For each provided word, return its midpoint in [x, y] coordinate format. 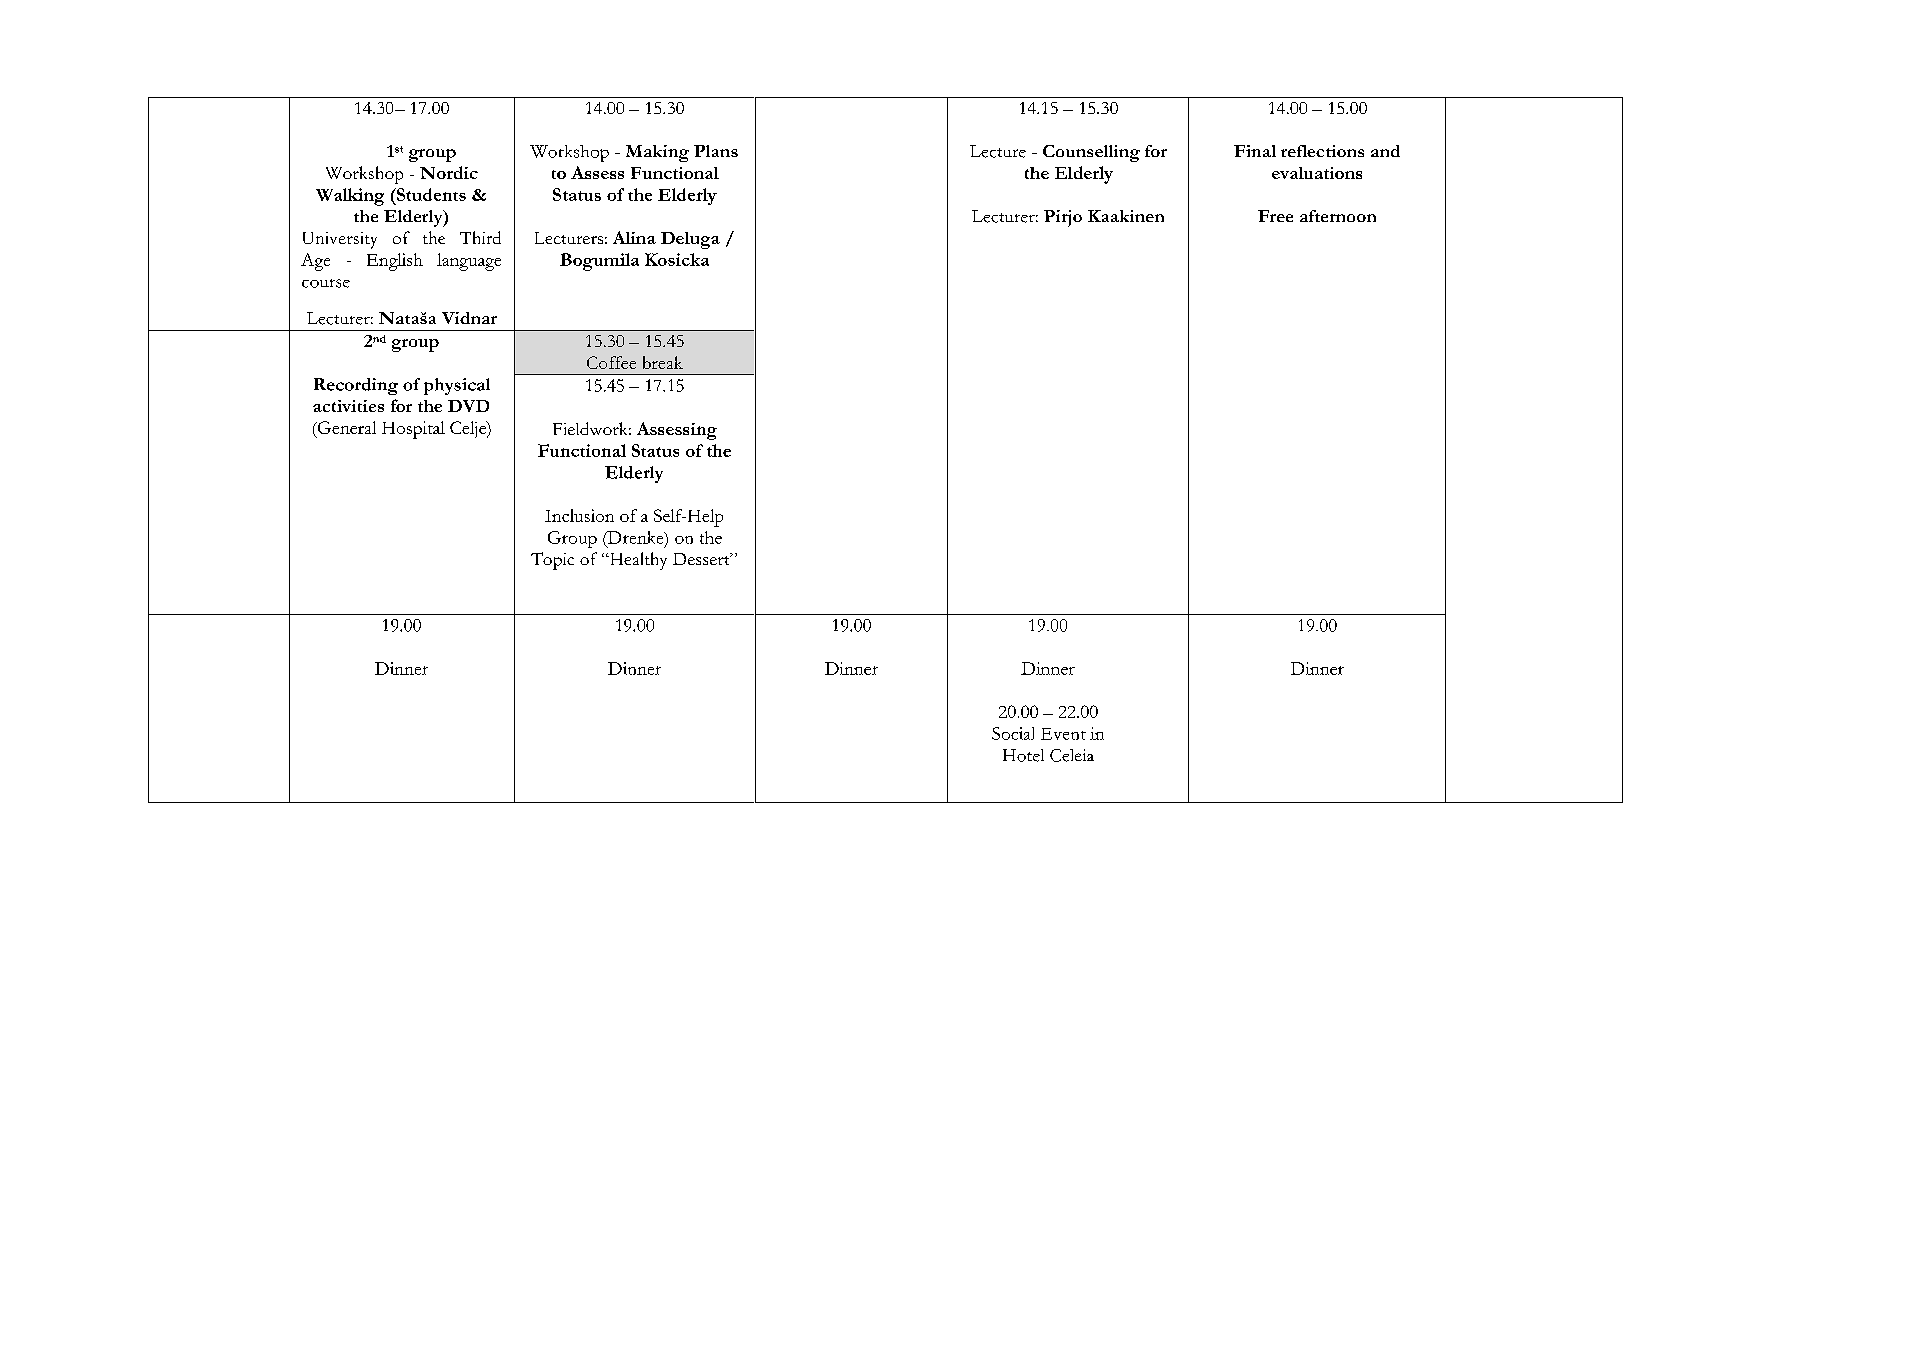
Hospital [413, 430]
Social [1013, 733]
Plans [716, 151]
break [663, 362]
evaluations [1317, 173]
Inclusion [579, 515]
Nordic [449, 172]
